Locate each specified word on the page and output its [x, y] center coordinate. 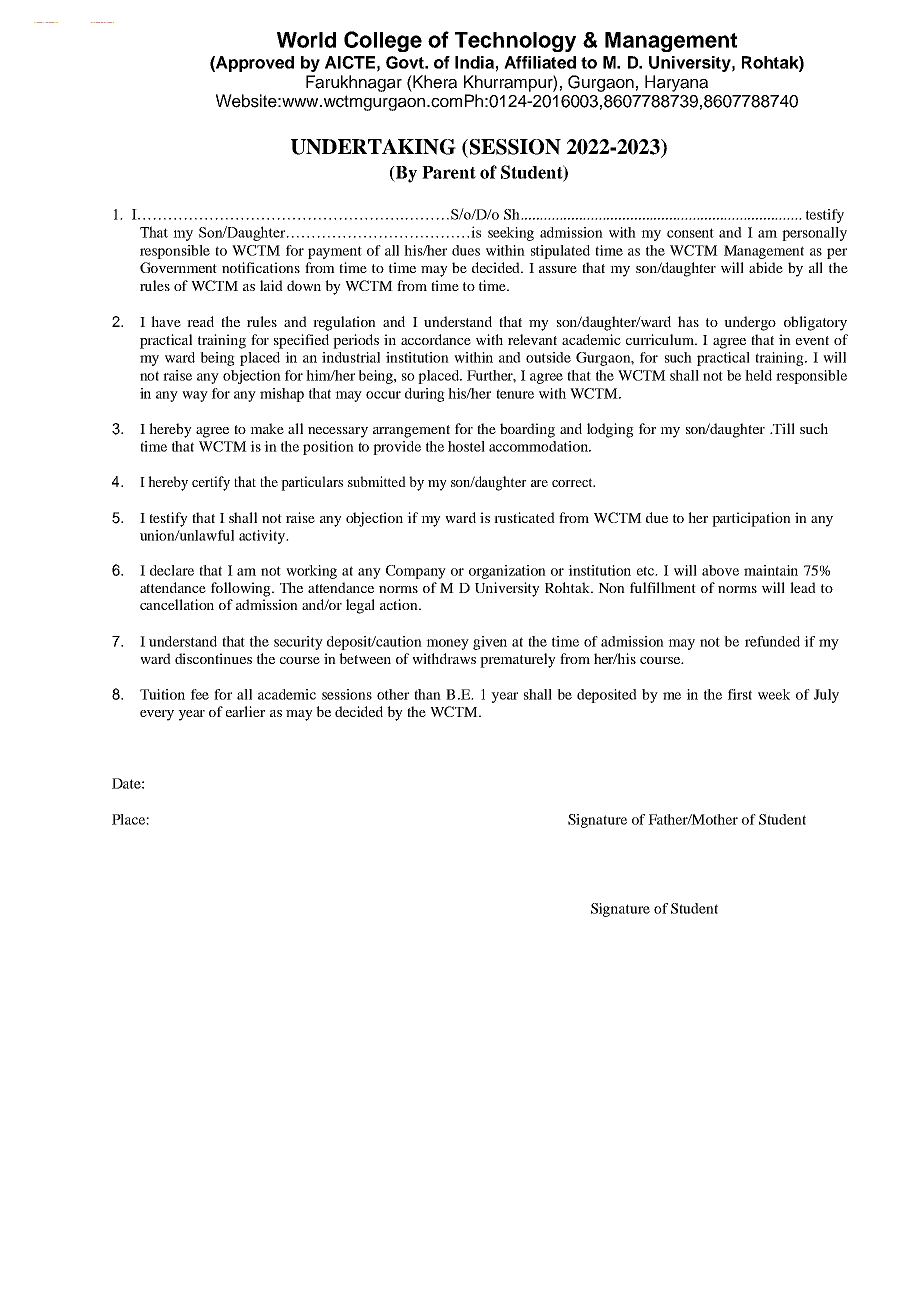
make [267, 428]
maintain [771, 570]
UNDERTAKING [373, 147]
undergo [750, 323]
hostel [466, 446]
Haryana [676, 83]
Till [783, 428]
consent [690, 233]
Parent [449, 172]
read [200, 321]
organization [507, 572]
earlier [245, 711]
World [306, 40]
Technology [515, 42]
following [242, 589]
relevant [532, 339]
